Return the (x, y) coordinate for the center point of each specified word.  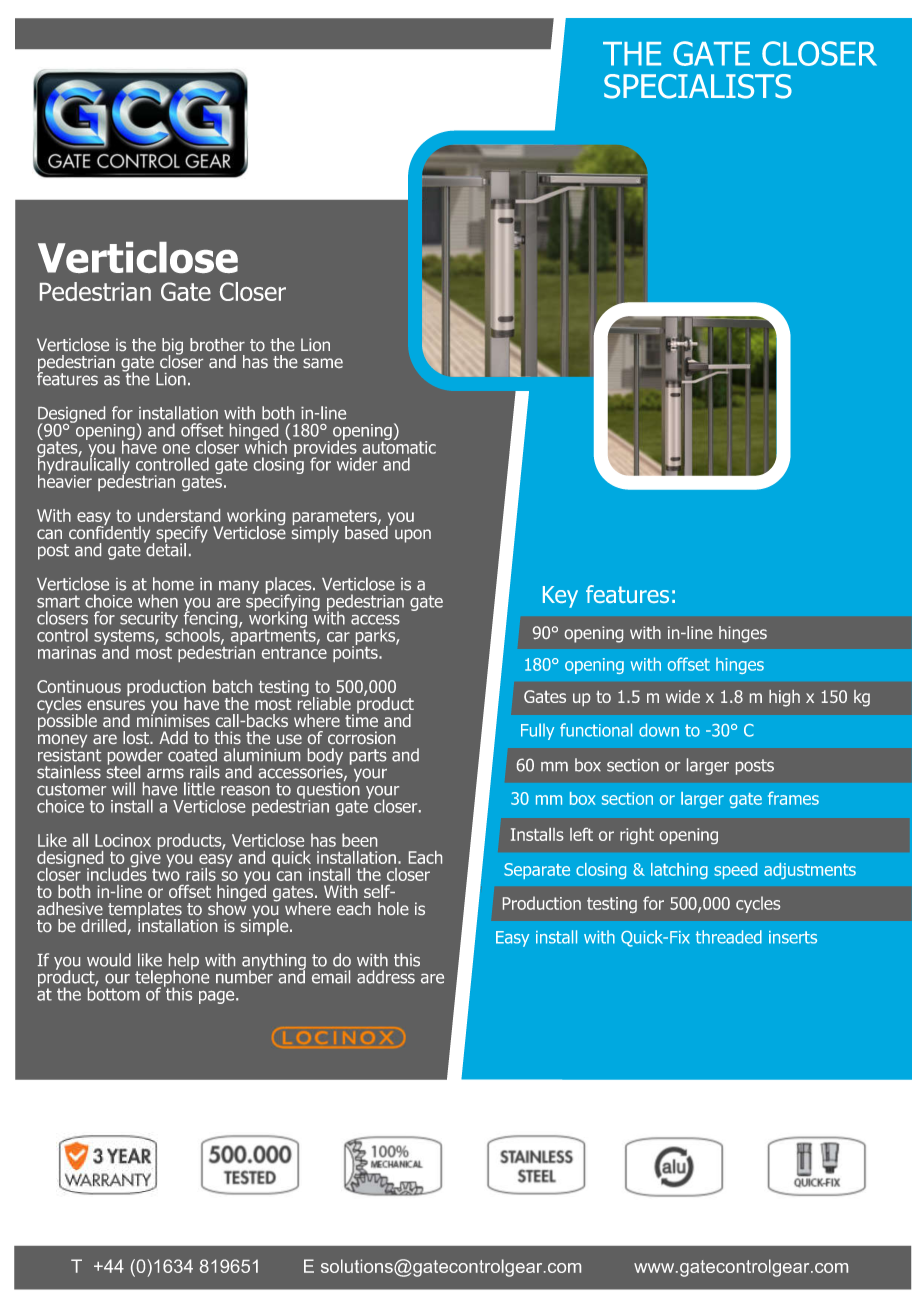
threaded (729, 937)
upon (413, 536)
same (323, 363)
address (386, 977)
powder (135, 757)
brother (217, 344)
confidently (109, 534)
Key (560, 597)
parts (368, 757)
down (659, 730)
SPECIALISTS (698, 86)
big (172, 347)
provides (325, 449)
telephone (172, 978)
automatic (399, 446)
